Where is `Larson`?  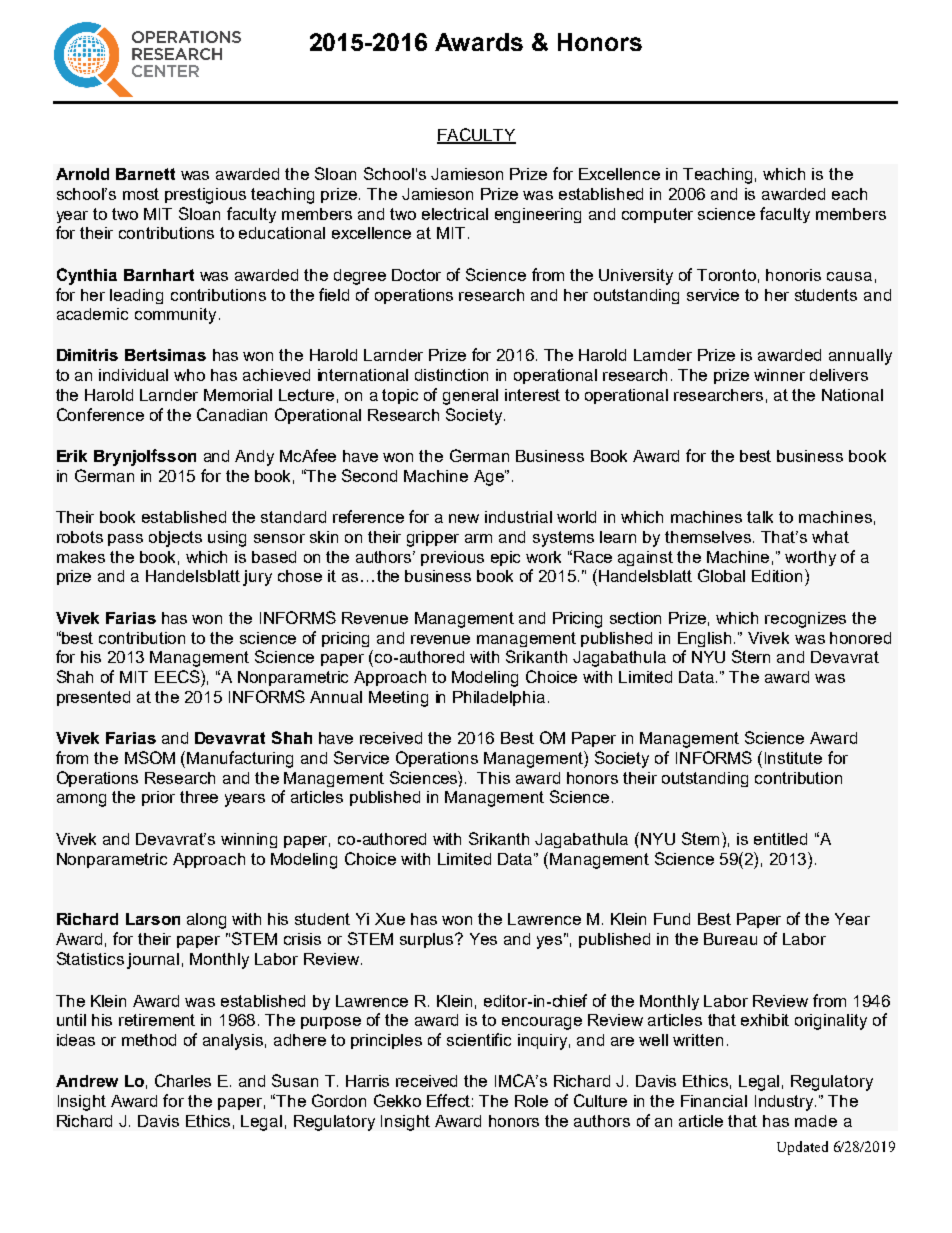
Larson is located at coordinates (153, 919).
